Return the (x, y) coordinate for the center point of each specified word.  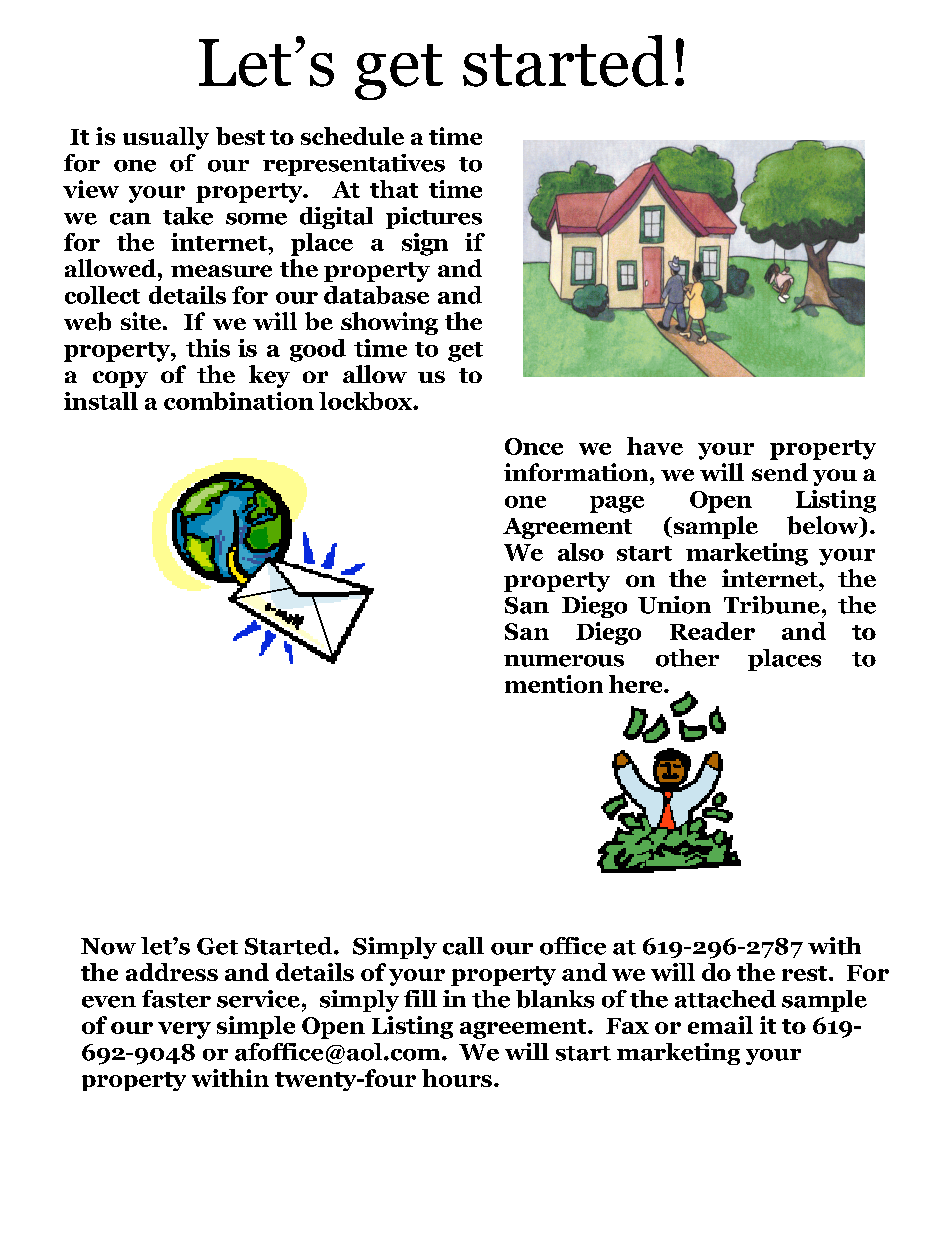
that (394, 189)
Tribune (772, 605)
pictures (434, 218)
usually (166, 138)
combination (239, 401)
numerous (564, 661)
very (184, 1030)
